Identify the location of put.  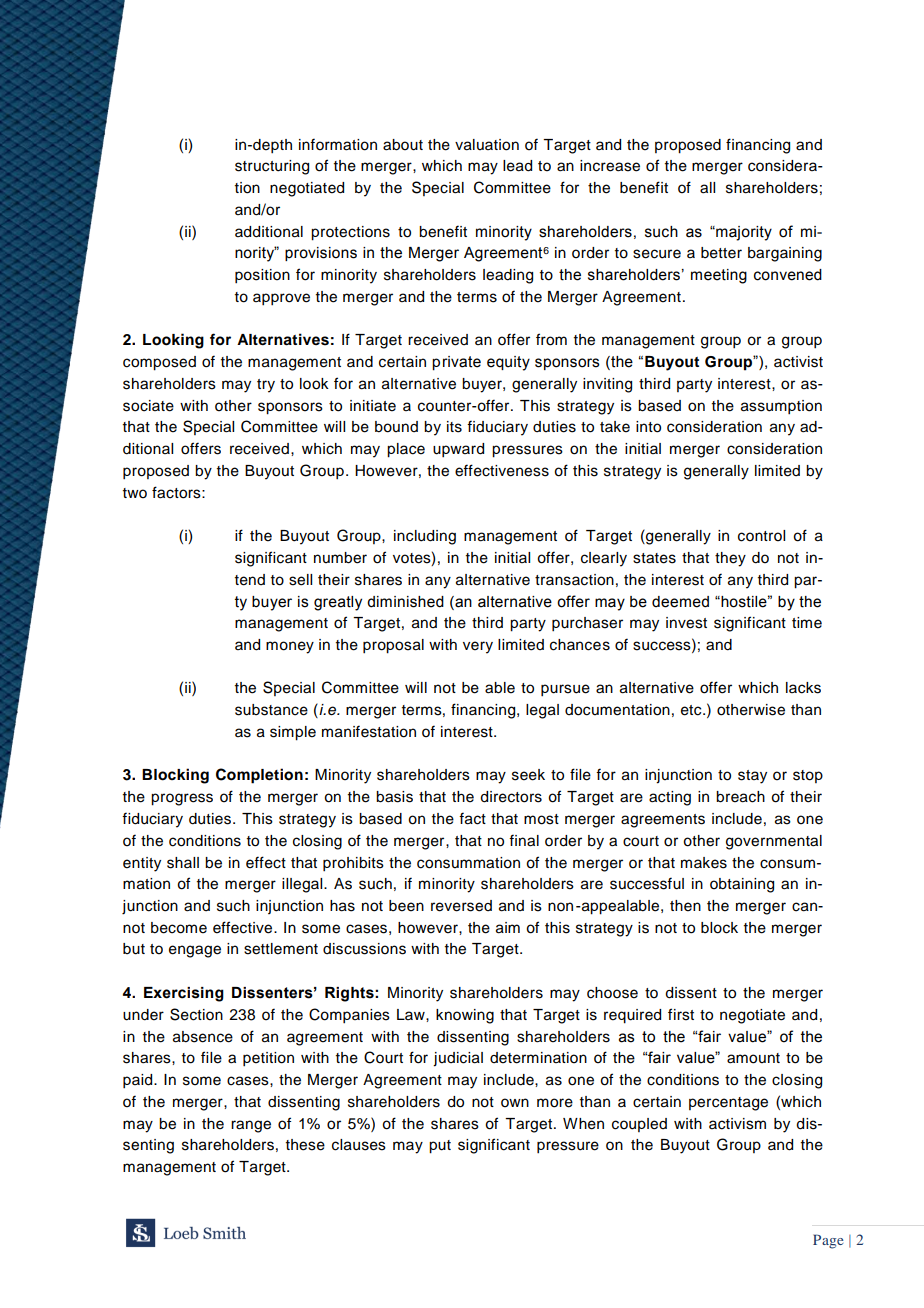
(440, 1147).
